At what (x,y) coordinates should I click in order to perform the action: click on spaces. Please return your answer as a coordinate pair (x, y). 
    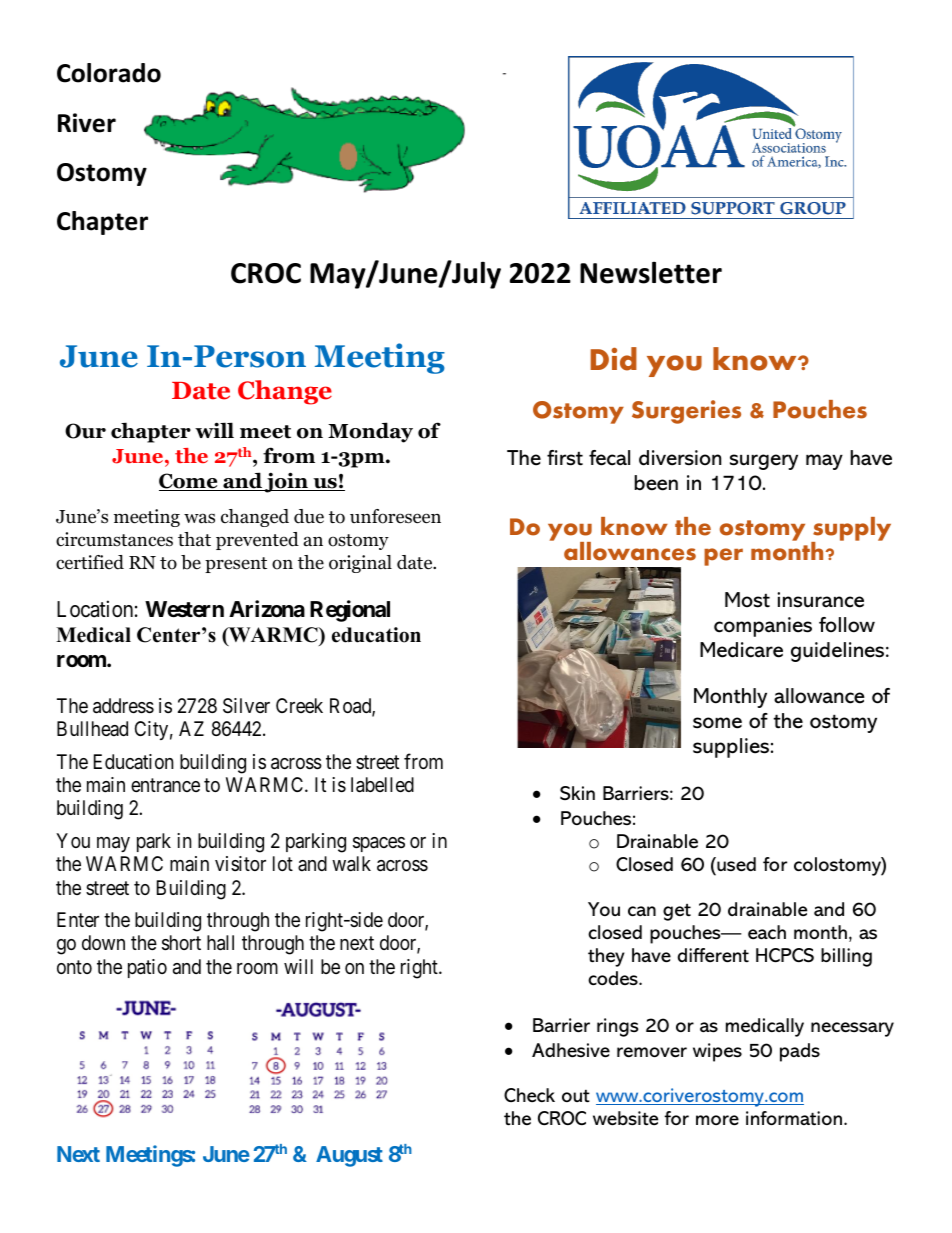
    Looking at the image, I should click on (379, 844).
